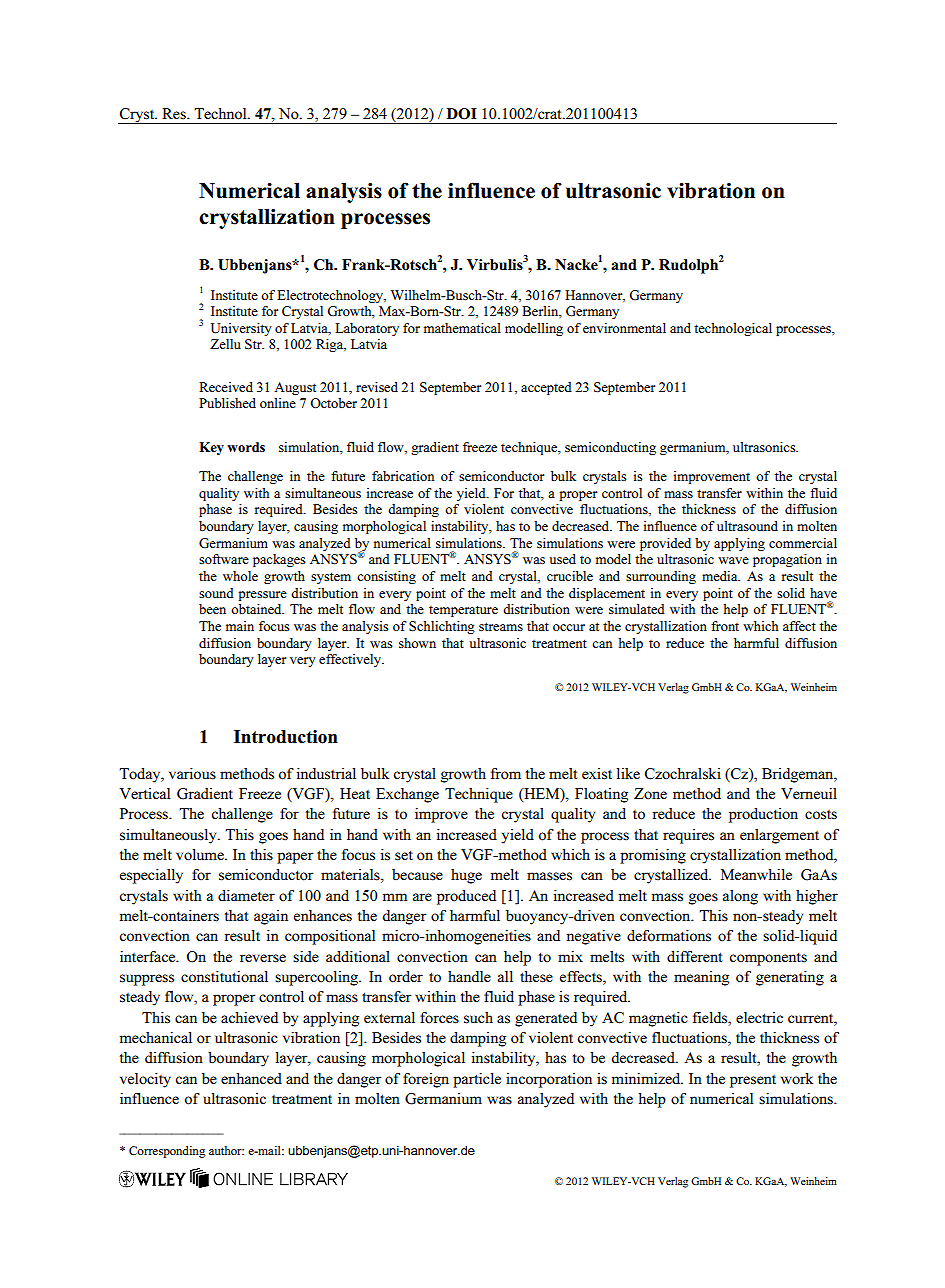 The image size is (945, 1288). What do you see at coordinates (753, 1081) in the image?
I see `present` at bounding box center [753, 1081].
